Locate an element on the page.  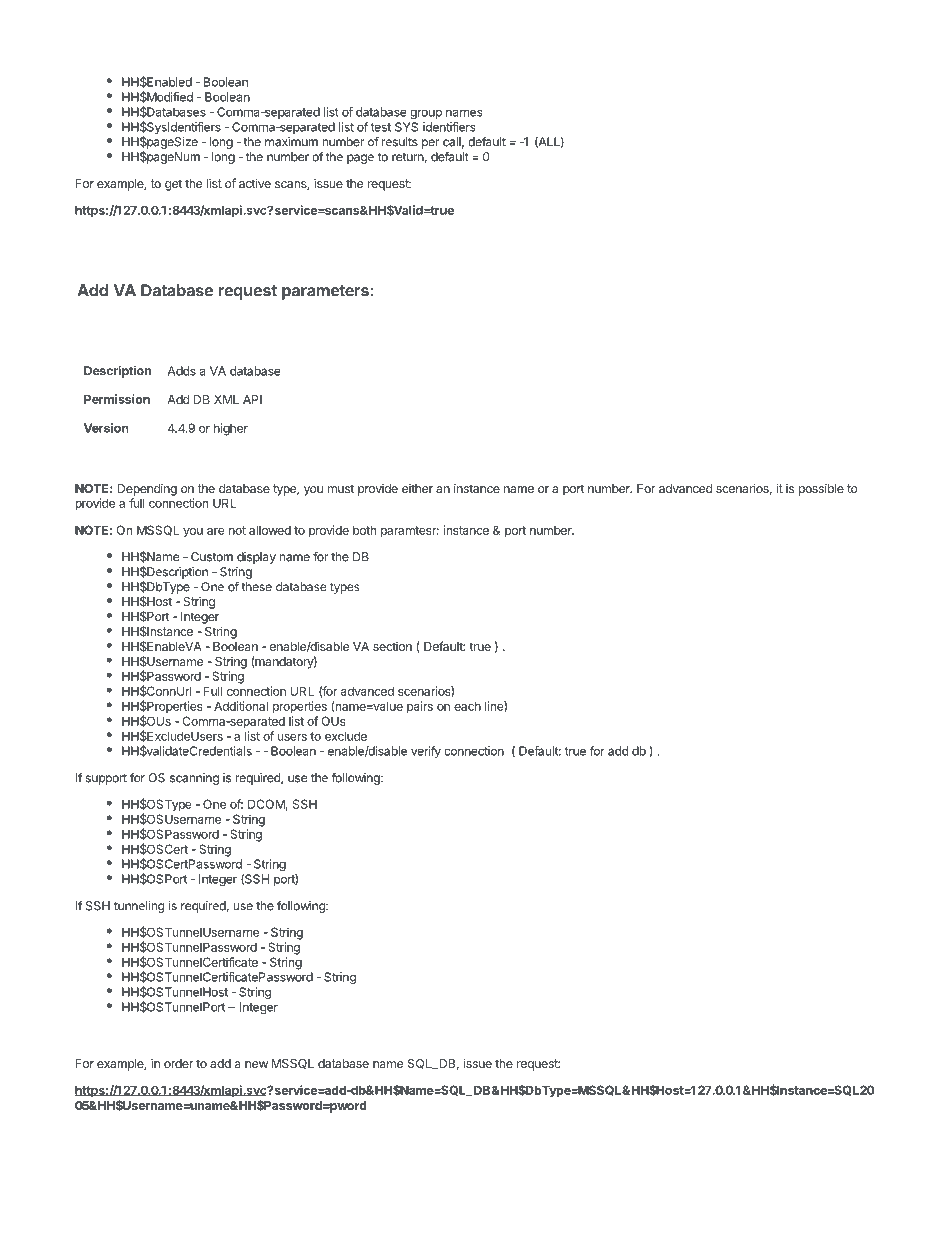
results is located at coordinates (400, 142).
